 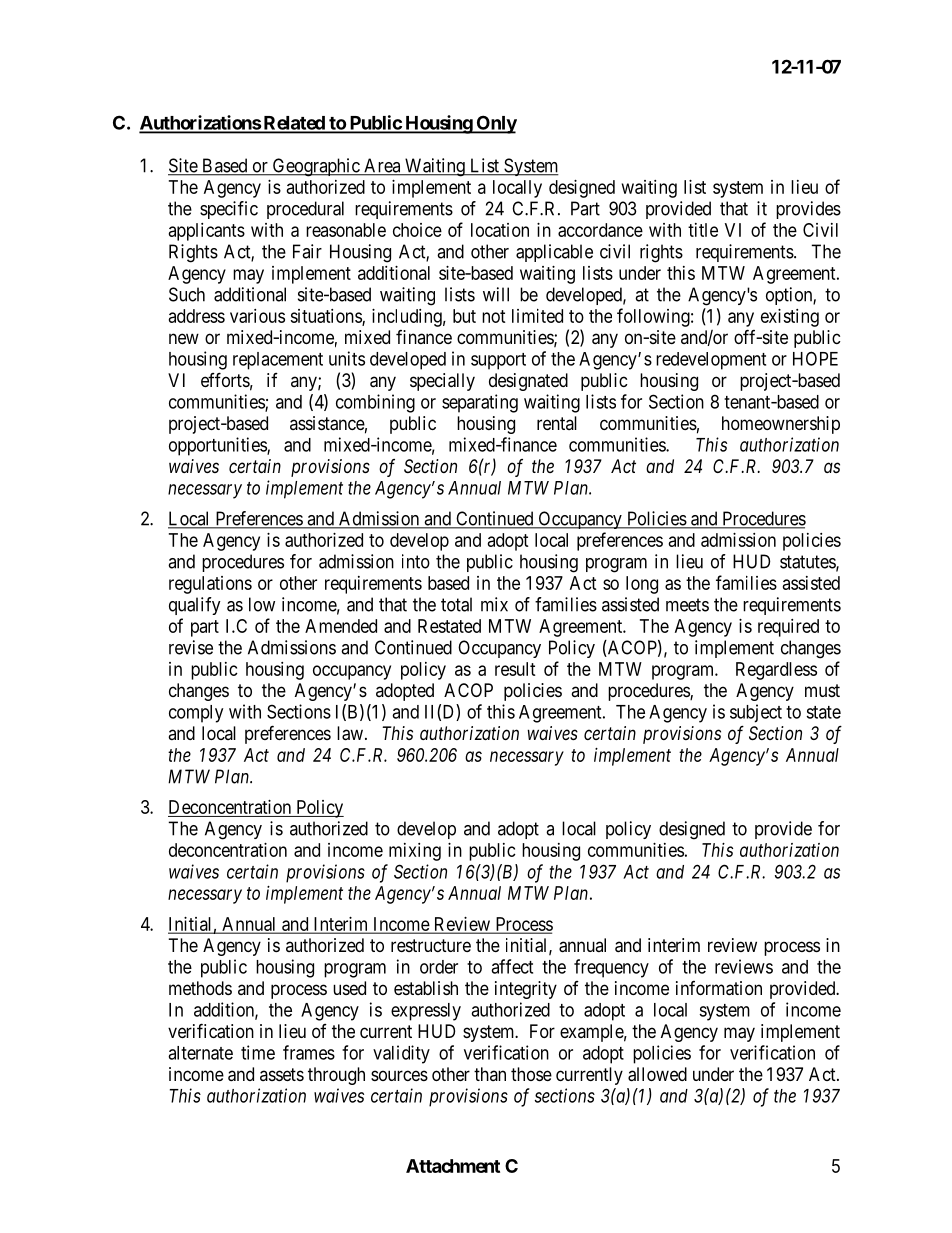 I want to click on title, so click(x=703, y=230).
